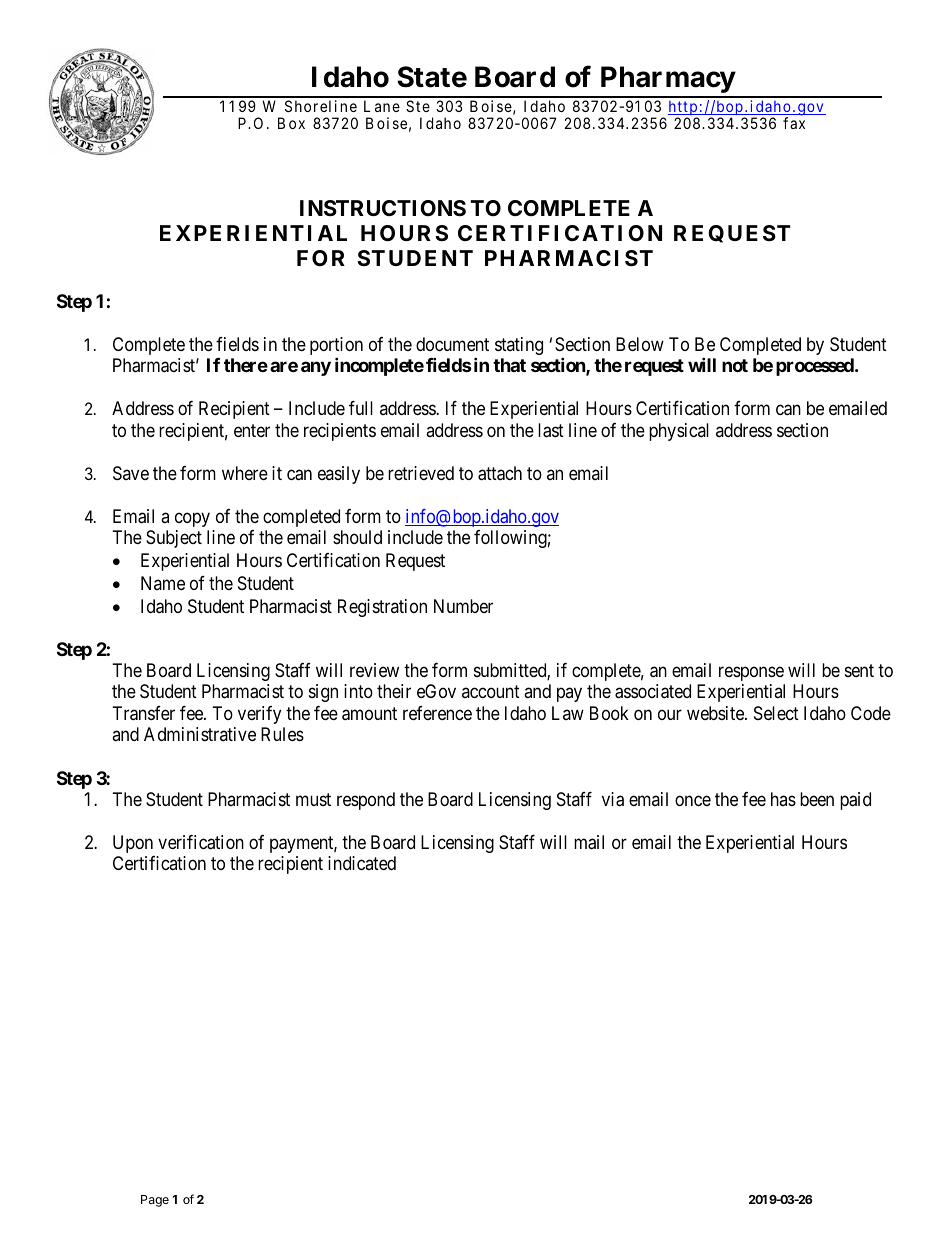 This screenshot has height=1233, width=952. What do you see at coordinates (735, 365) in the screenshot?
I see `not` at bounding box center [735, 365].
